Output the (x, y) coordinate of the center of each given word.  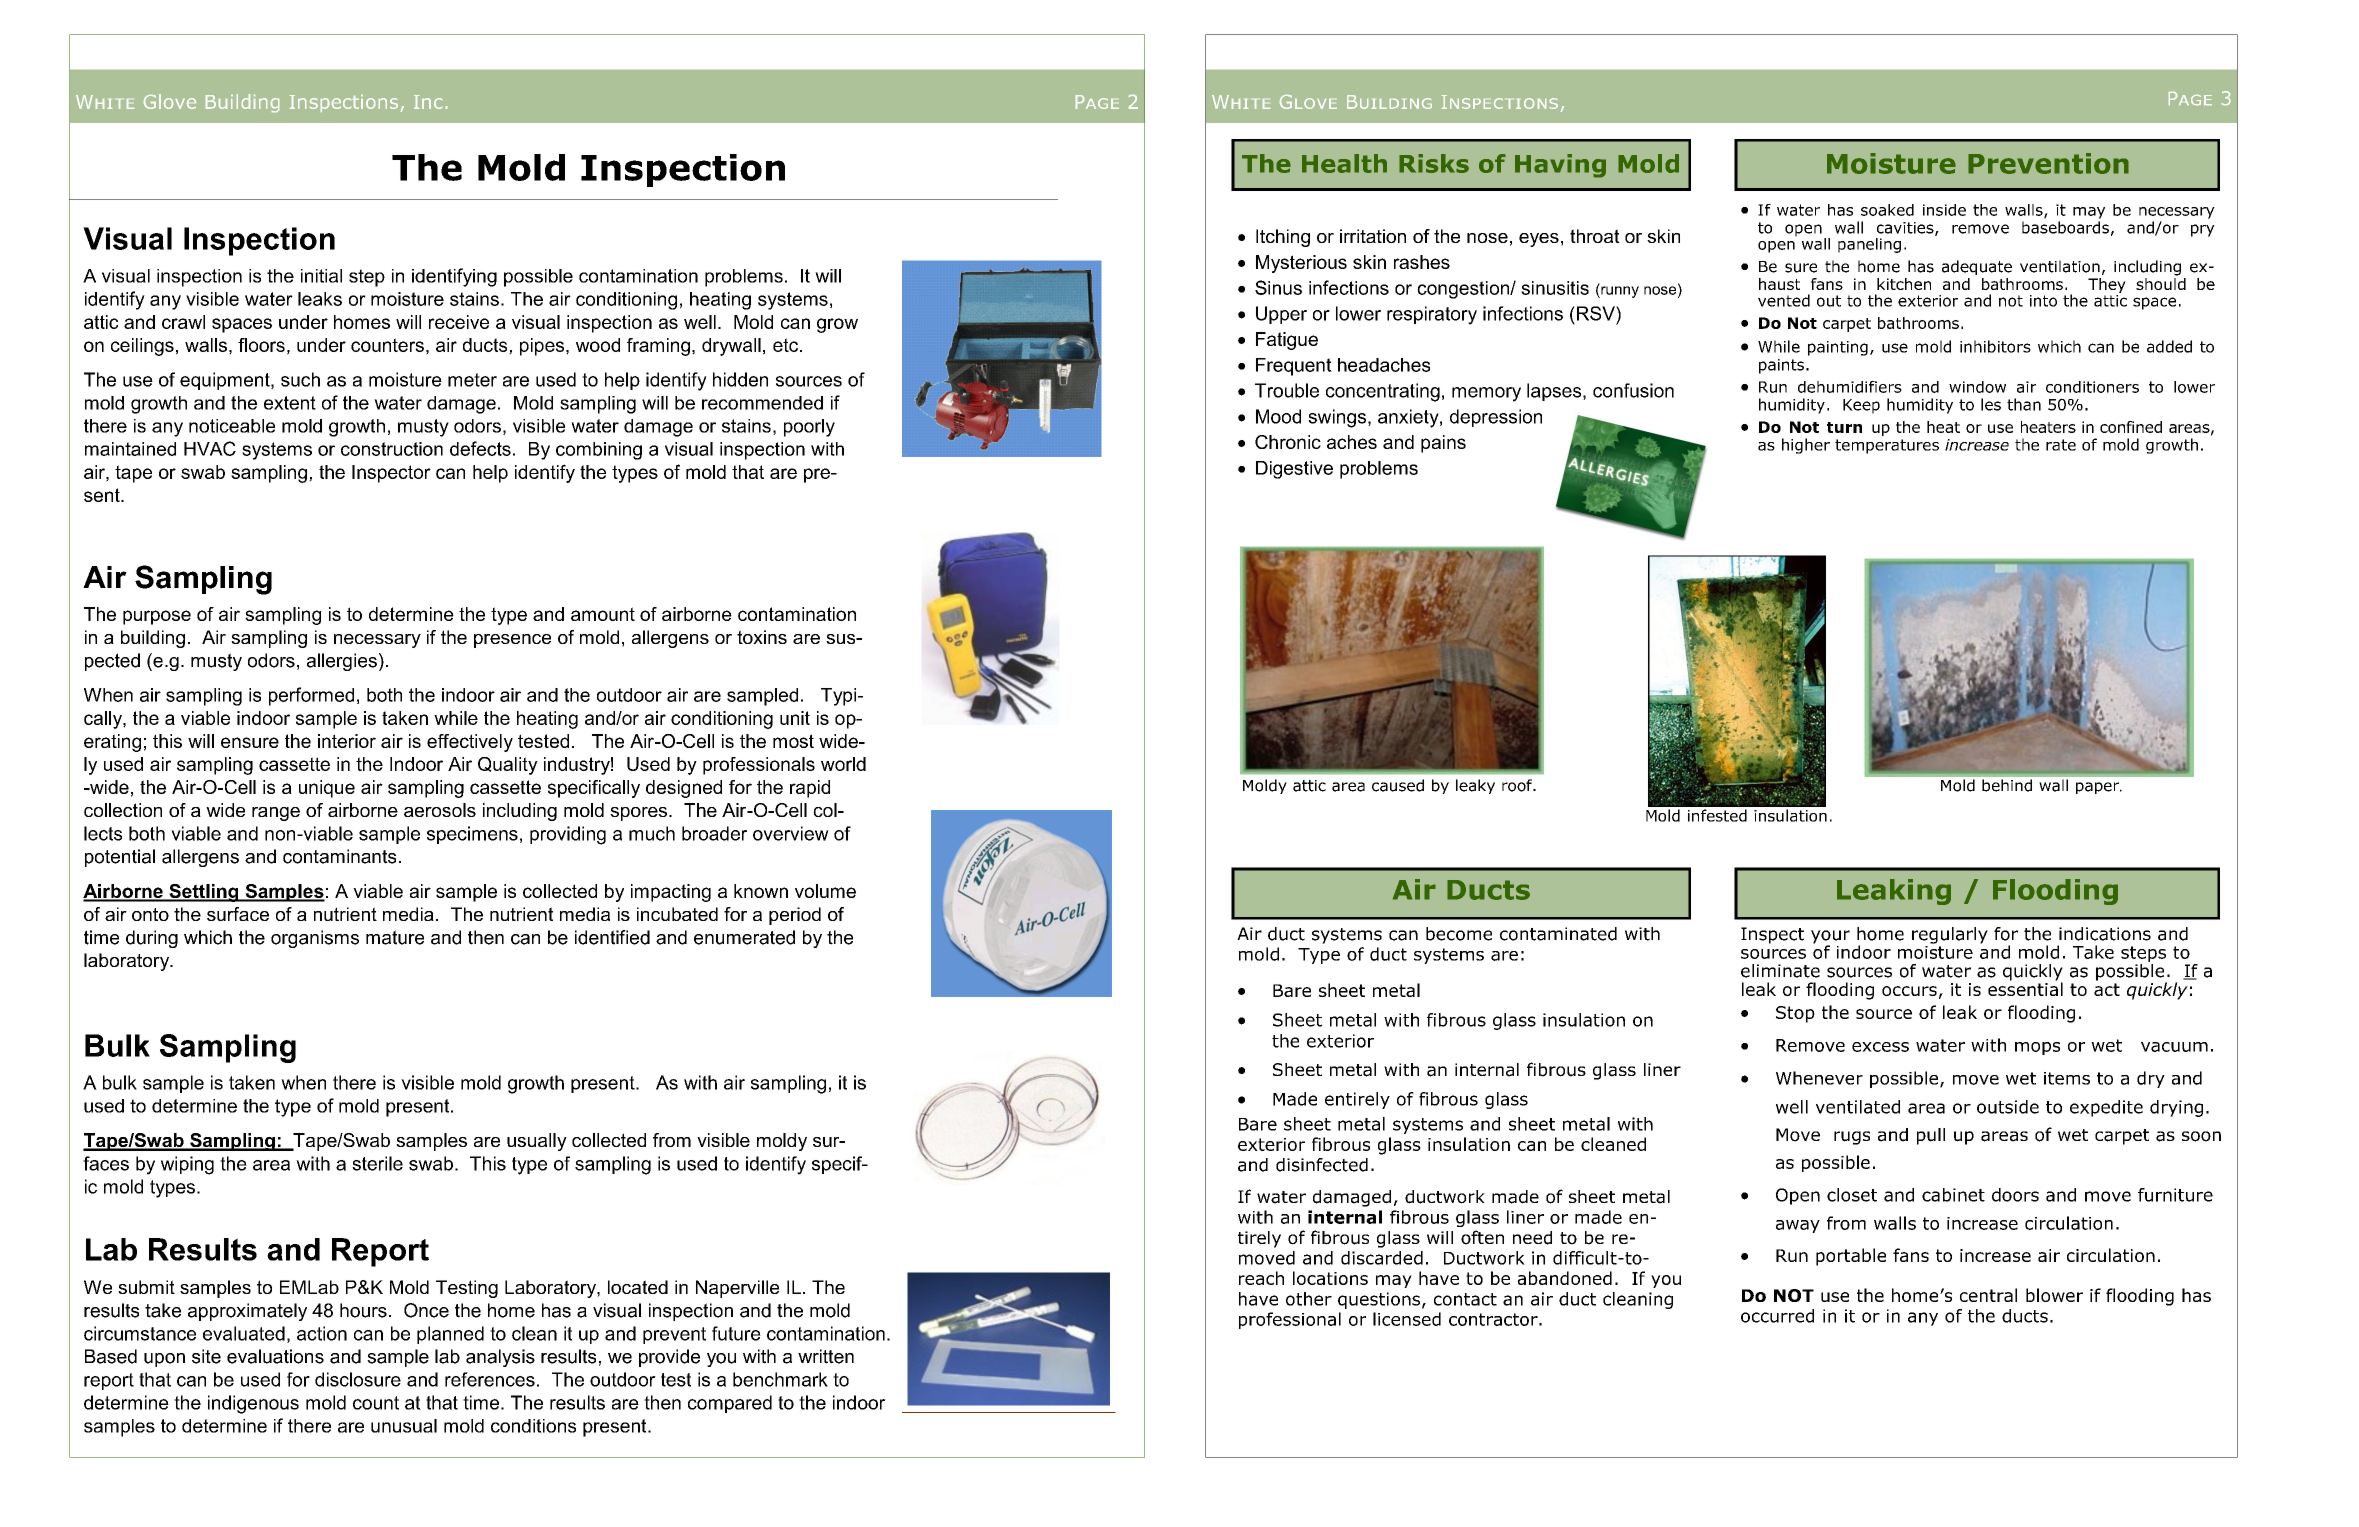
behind (2007, 785)
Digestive (1294, 470)
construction (392, 449)
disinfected (1322, 1165)
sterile (377, 1163)
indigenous (253, 1404)
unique (327, 789)
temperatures (1887, 446)
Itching (1283, 238)
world (843, 764)
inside (1944, 210)
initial (321, 276)
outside (2008, 1107)
